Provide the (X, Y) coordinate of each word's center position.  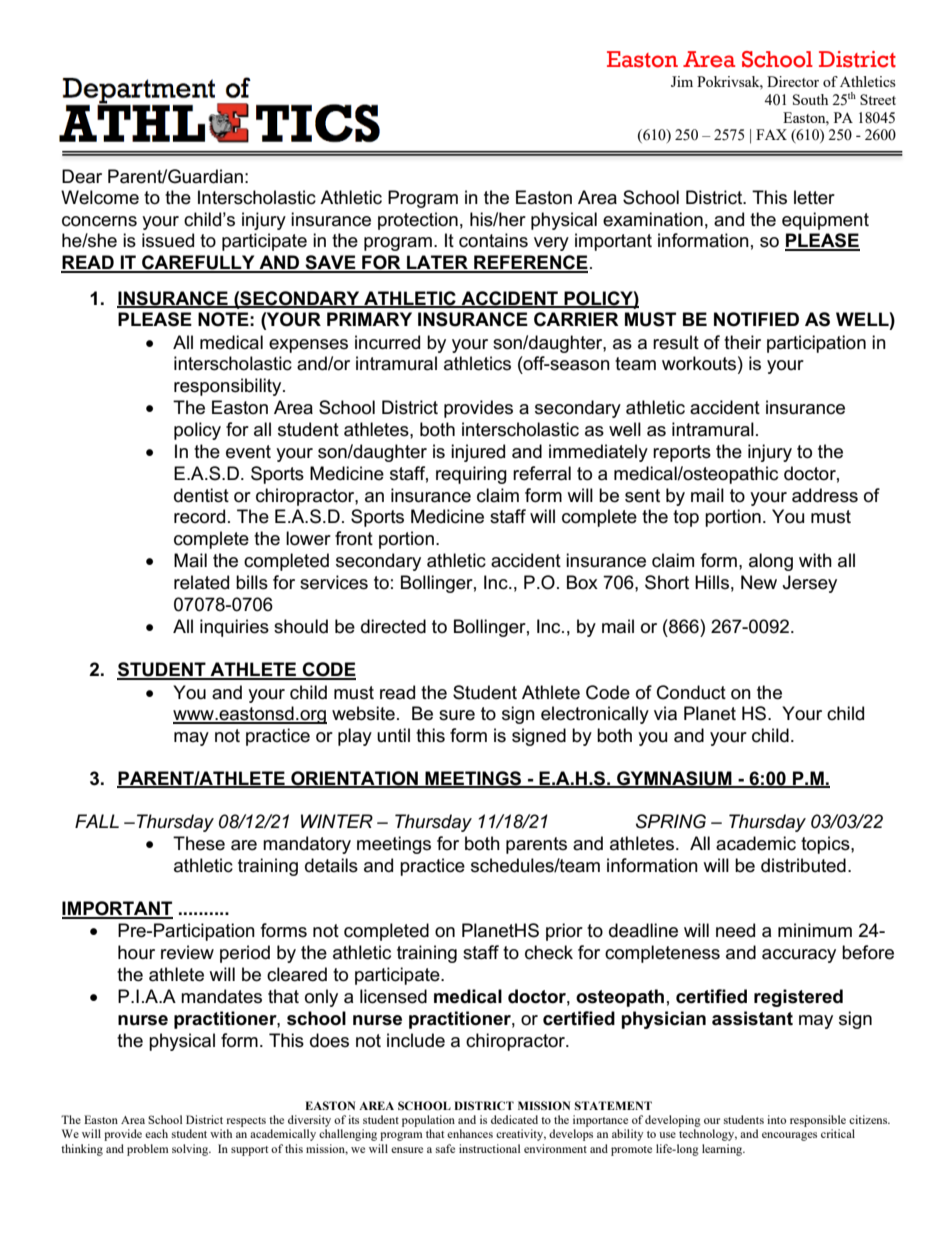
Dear (82, 176)
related (201, 582)
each (156, 1133)
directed (393, 626)
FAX (771, 134)
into (776, 1119)
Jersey (810, 584)
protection (418, 221)
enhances (470, 1133)
